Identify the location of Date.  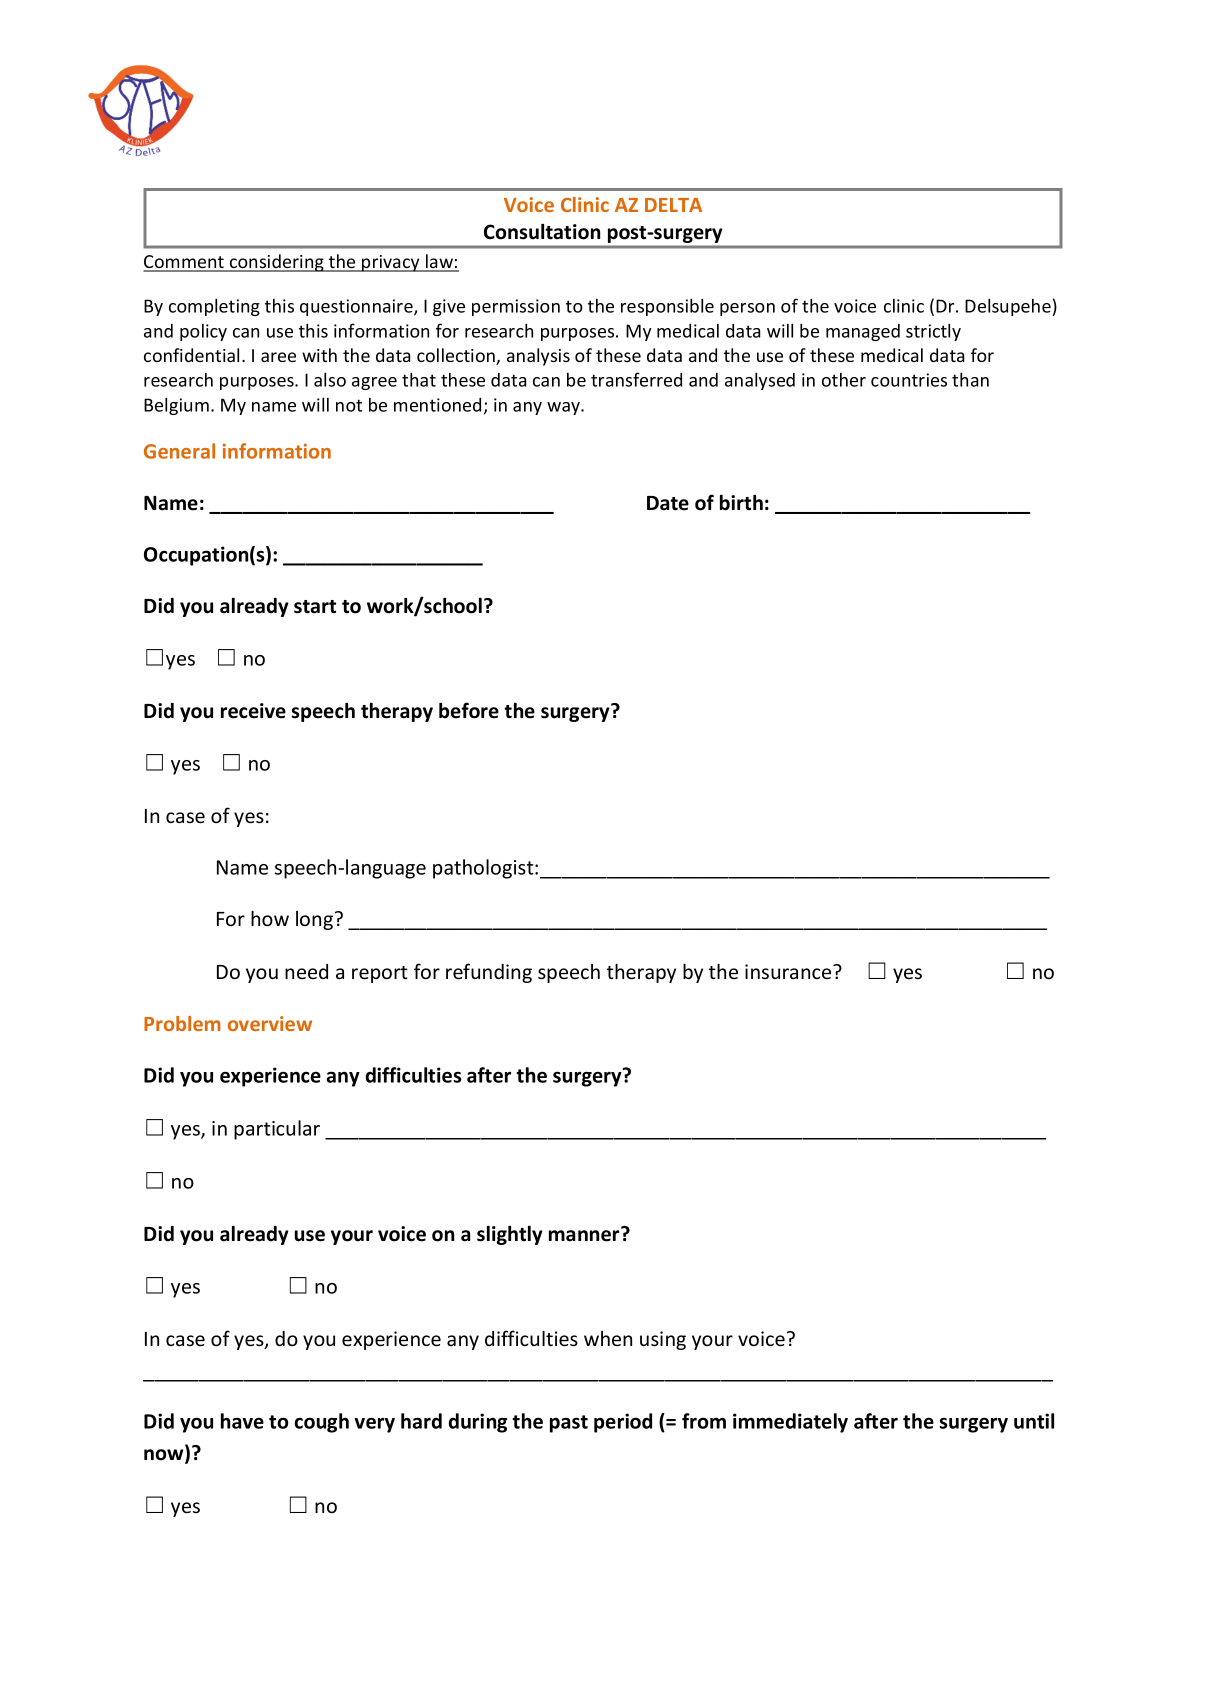
(668, 503).
